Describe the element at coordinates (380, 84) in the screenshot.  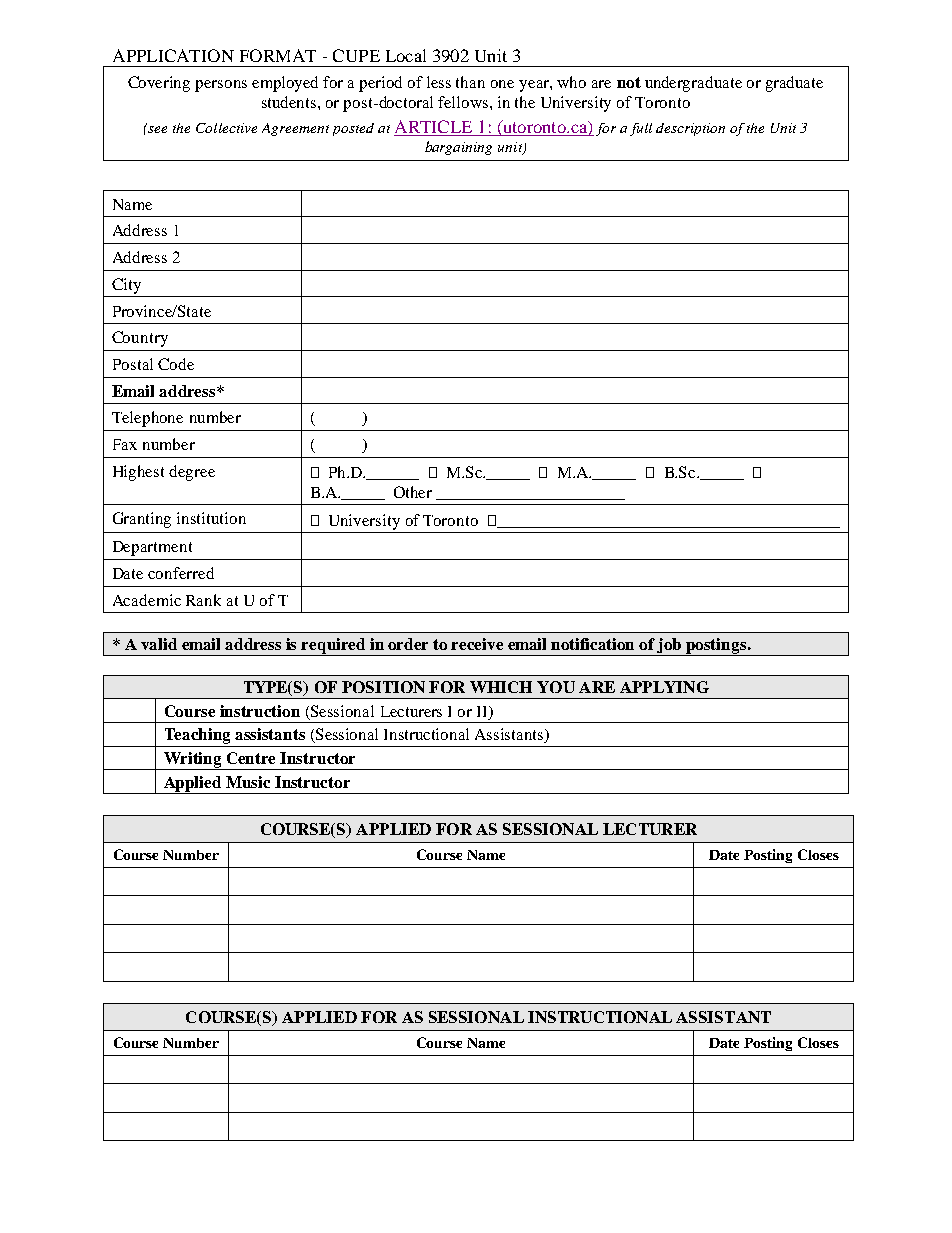
I see `period` at that location.
